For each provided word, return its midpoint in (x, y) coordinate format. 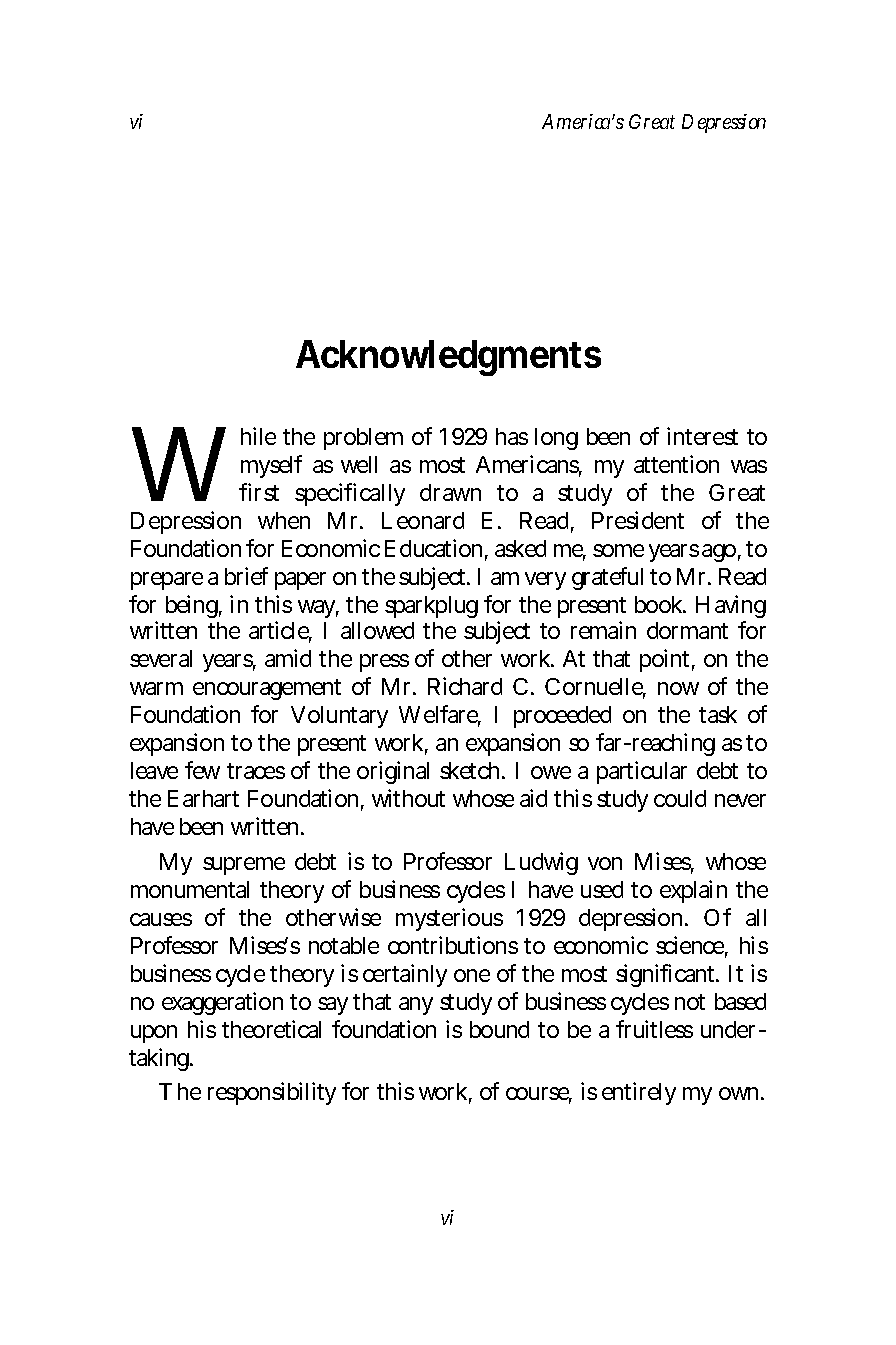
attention (676, 464)
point (664, 660)
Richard (465, 686)
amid (288, 658)
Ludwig (541, 863)
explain (693, 891)
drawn (450, 492)
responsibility (272, 1093)
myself (271, 466)
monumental (190, 889)
